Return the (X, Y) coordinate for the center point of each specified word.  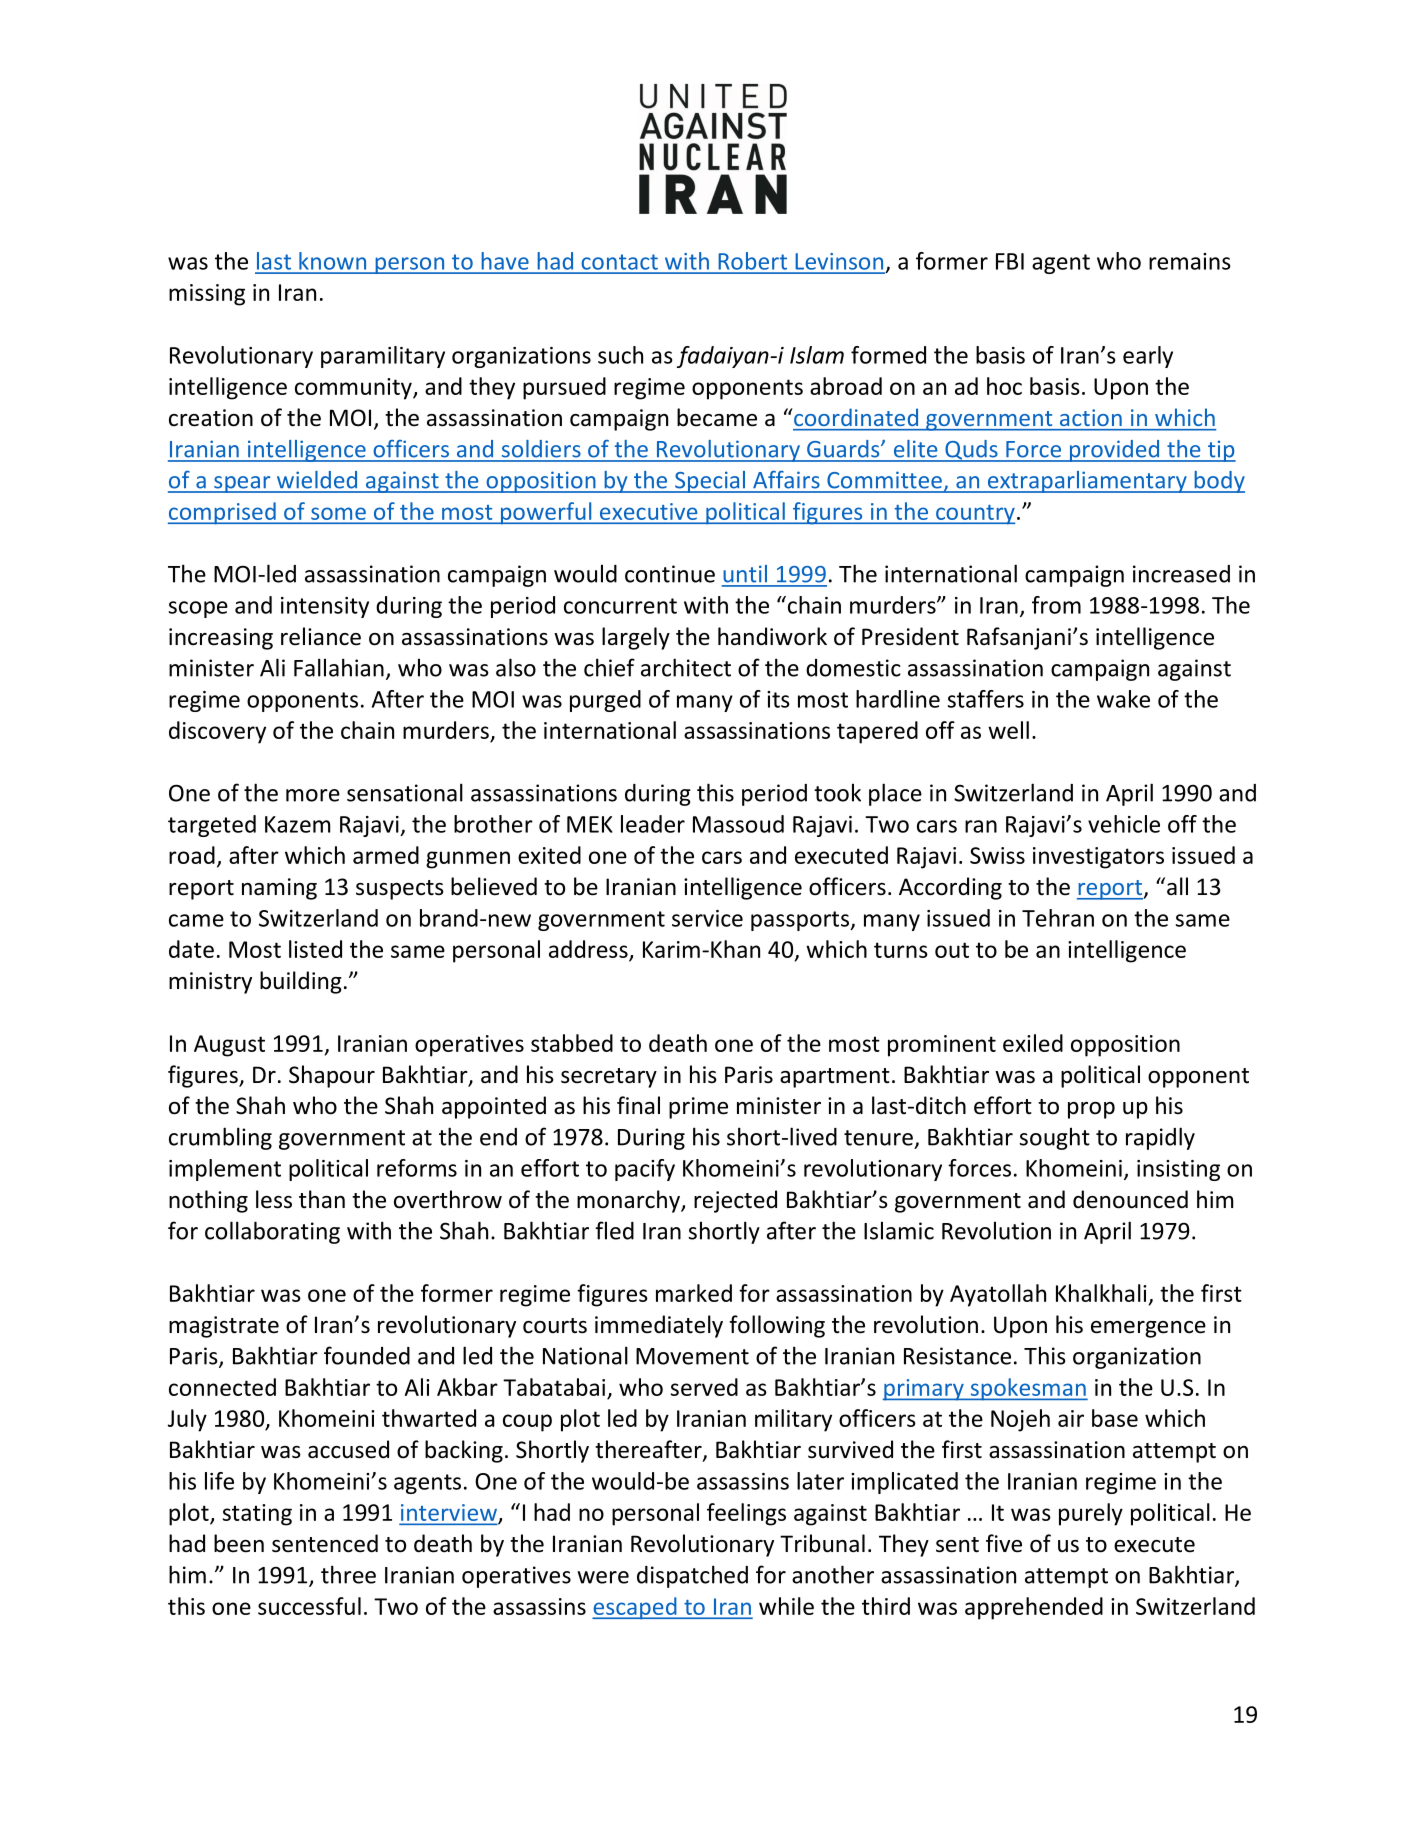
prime (698, 1108)
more (313, 795)
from (1056, 605)
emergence (1148, 1329)
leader (653, 824)
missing (207, 295)
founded (367, 1355)
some (338, 514)
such (620, 355)
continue (670, 574)
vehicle (1124, 824)
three (348, 1574)
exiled (1033, 1043)
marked (694, 1293)
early (1148, 357)
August (229, 1046)
